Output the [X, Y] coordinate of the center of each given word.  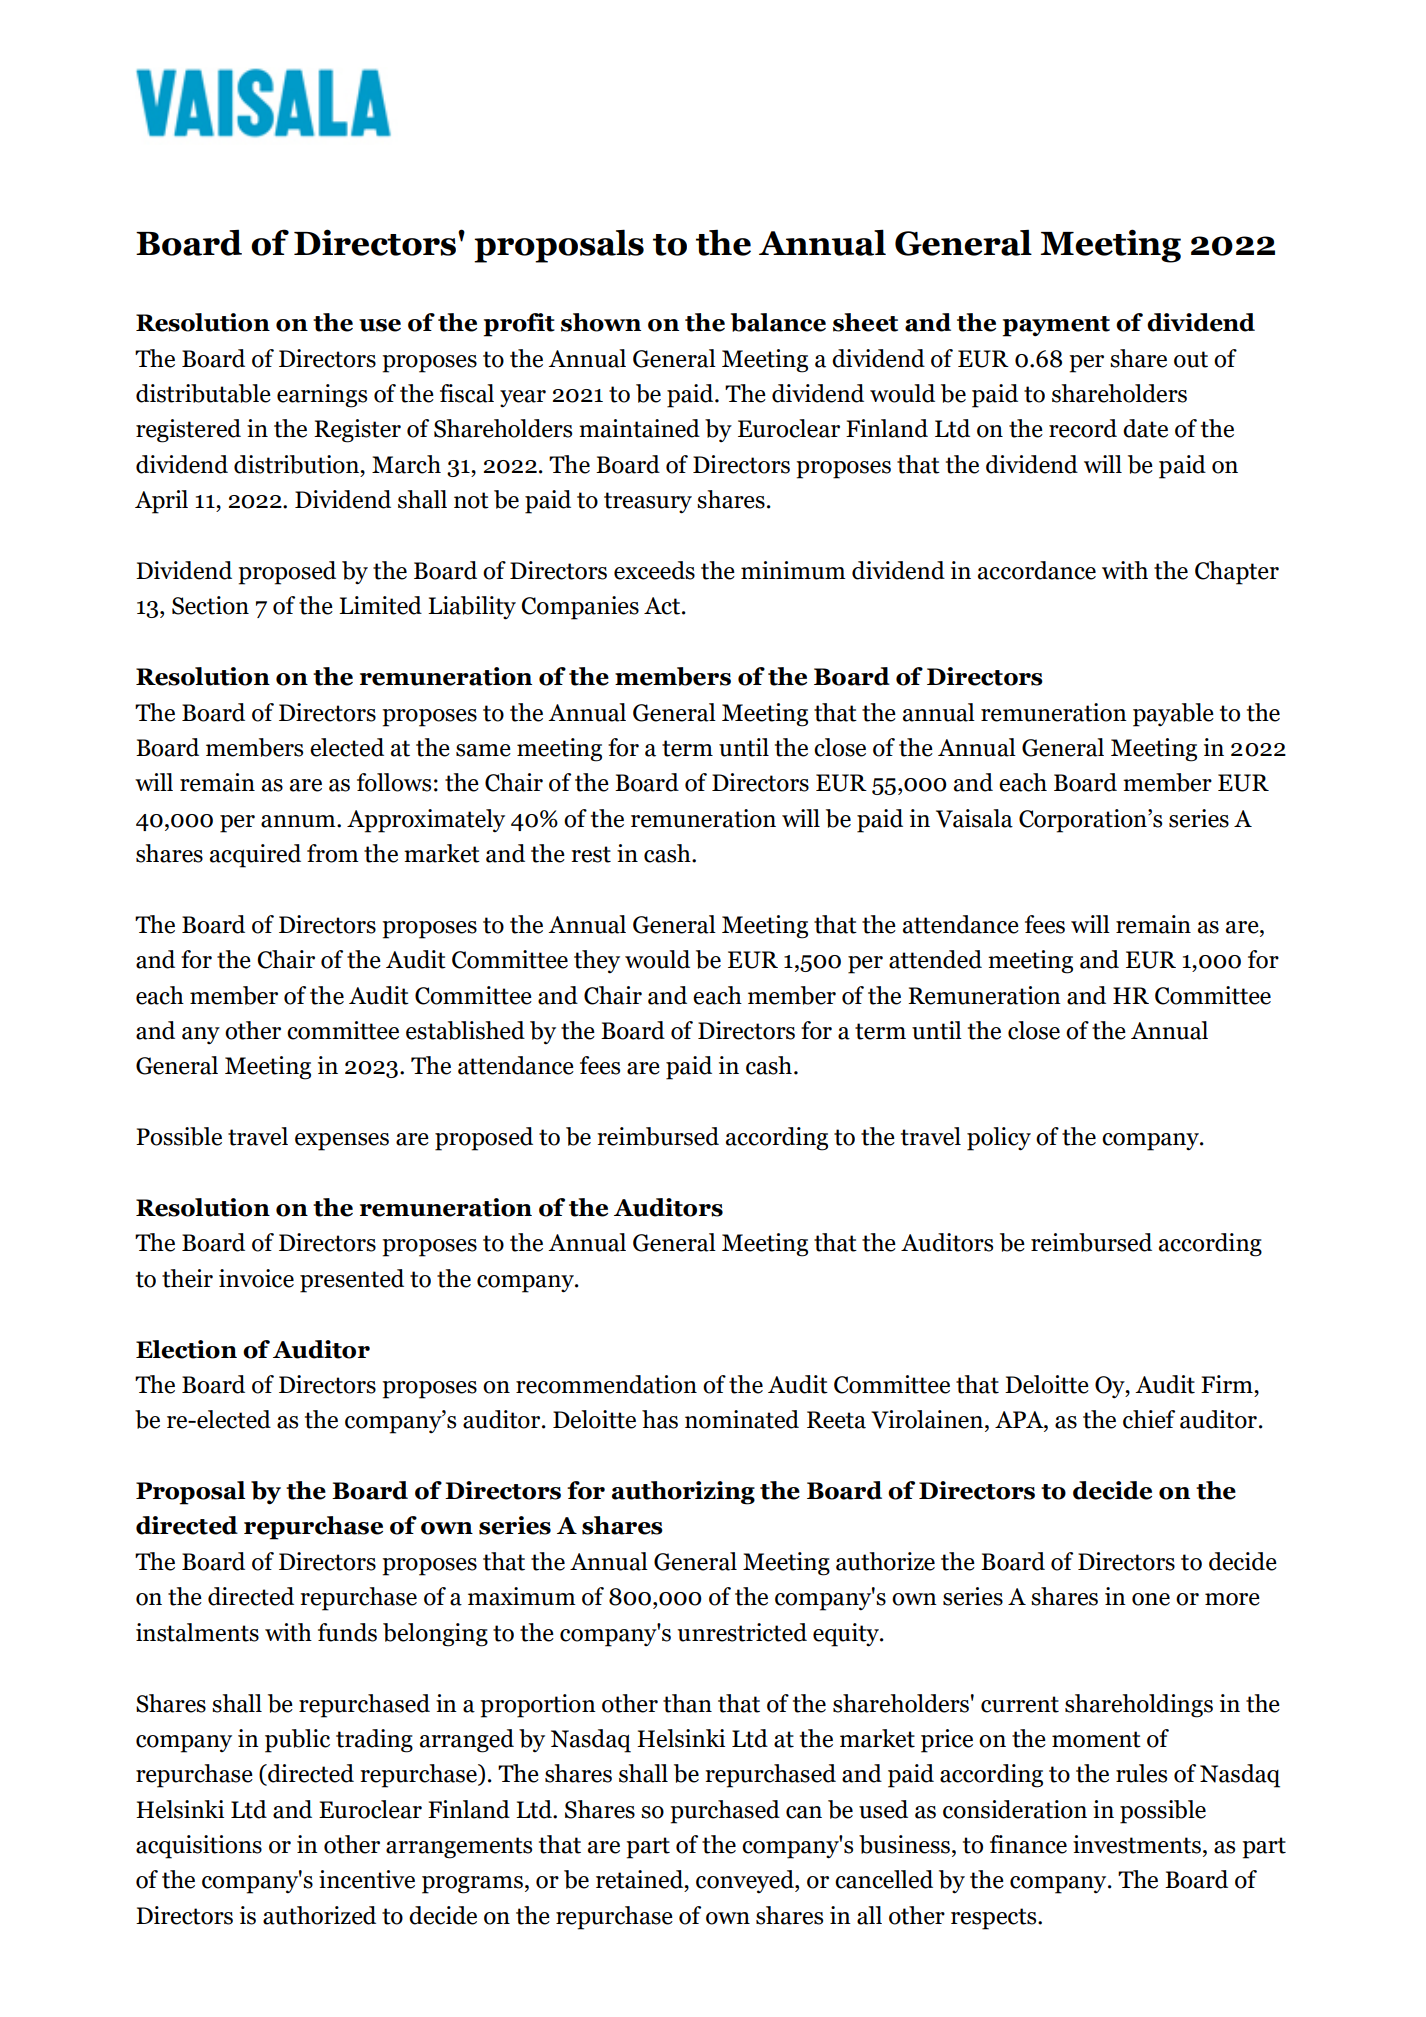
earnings [322, 396]
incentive [367, 1879]
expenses [342, 1142]
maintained [639, 428]
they [597, 961]
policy [999, 1139]
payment [1056, 326]
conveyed [746, 1881]
